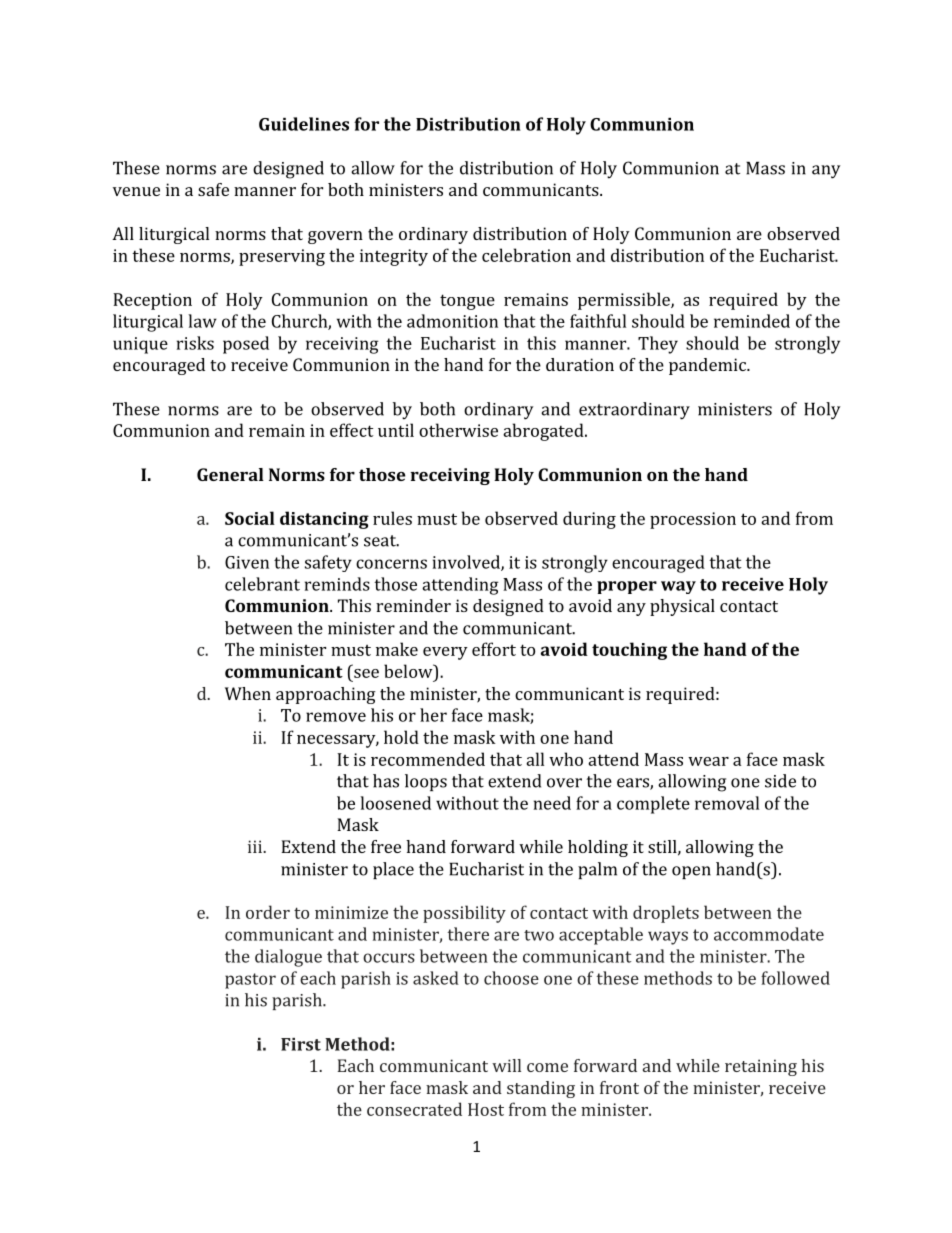 The image size is (952, 1233). Describe the element at coordinates (494, 649) in the image. I see `effort` at that location.
